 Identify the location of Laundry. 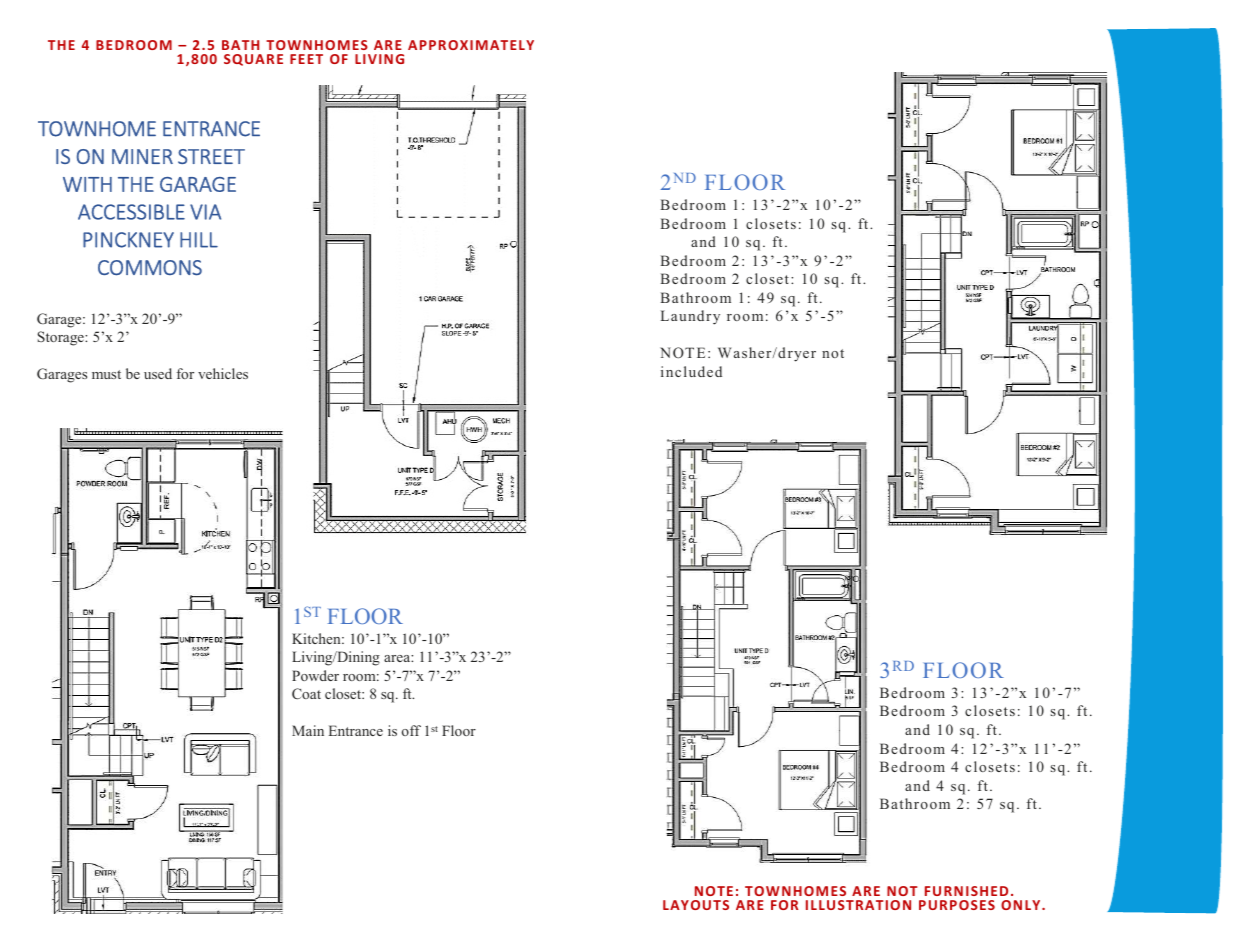
(690, 317).
